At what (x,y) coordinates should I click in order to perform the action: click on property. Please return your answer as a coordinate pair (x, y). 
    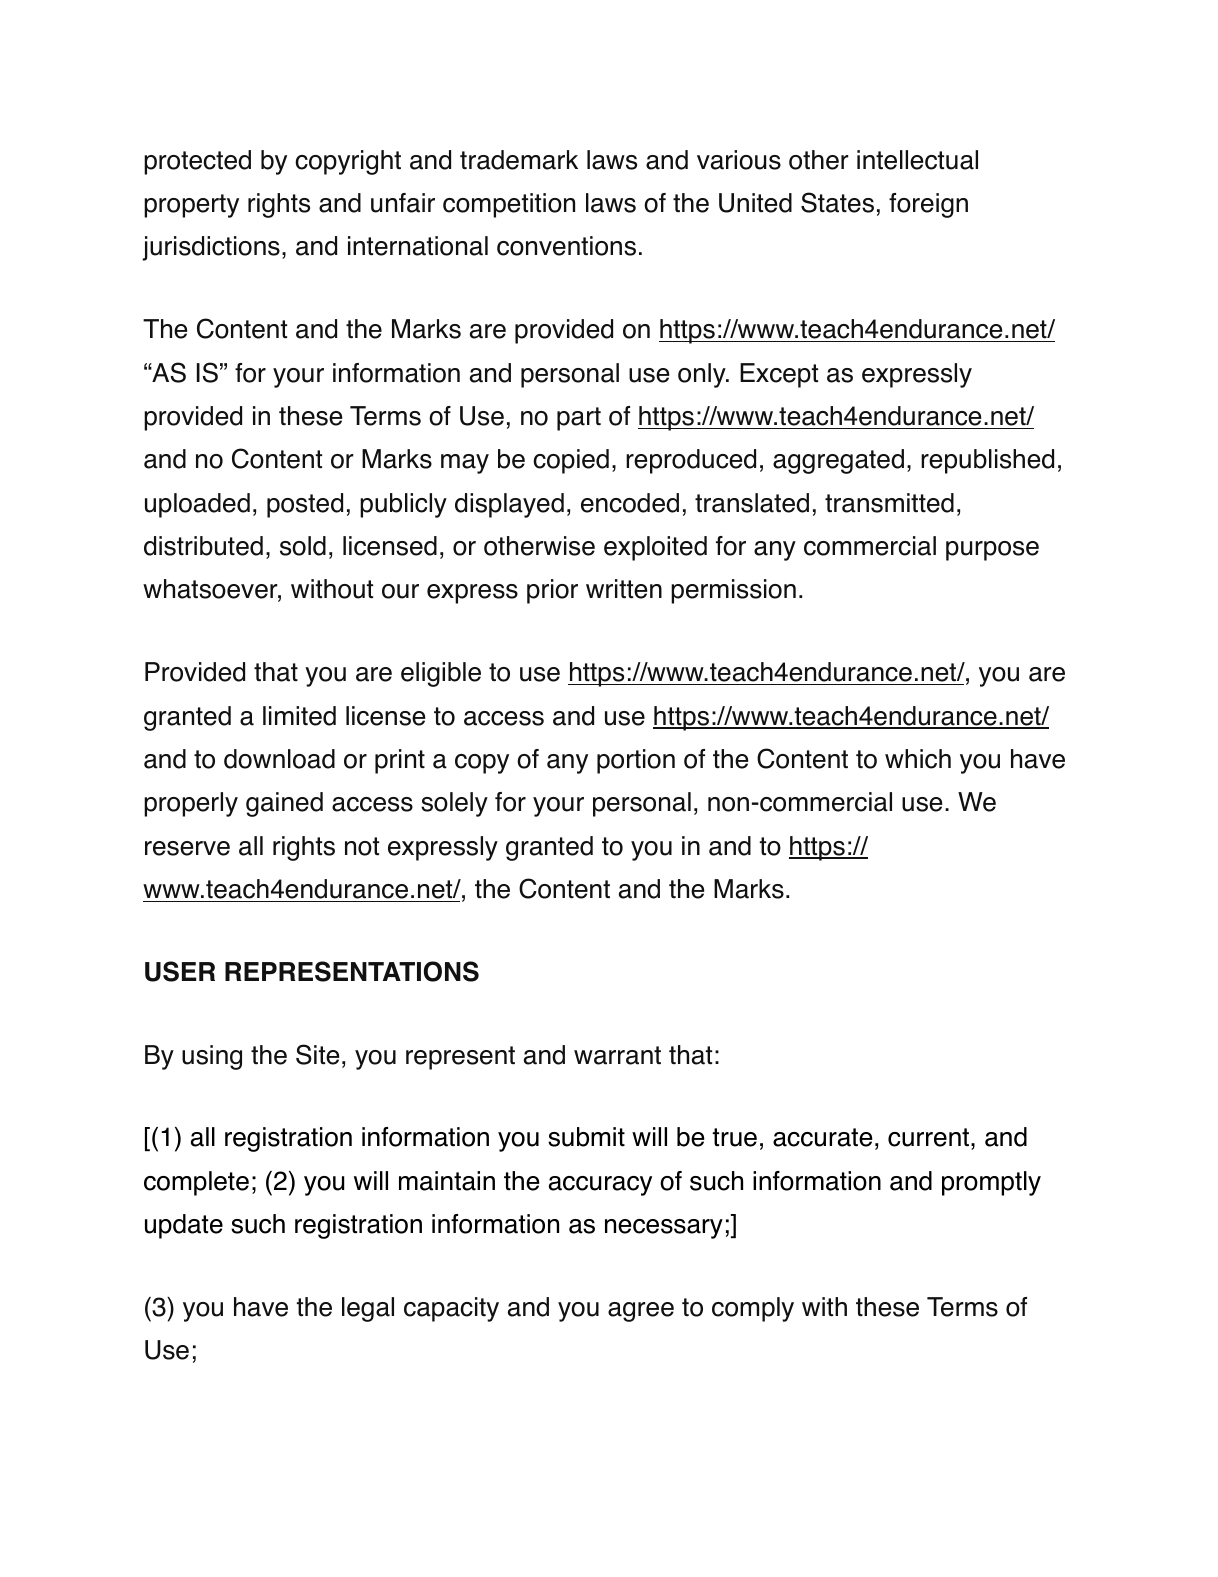
    Looking at the image, I should click on (191, 206).
